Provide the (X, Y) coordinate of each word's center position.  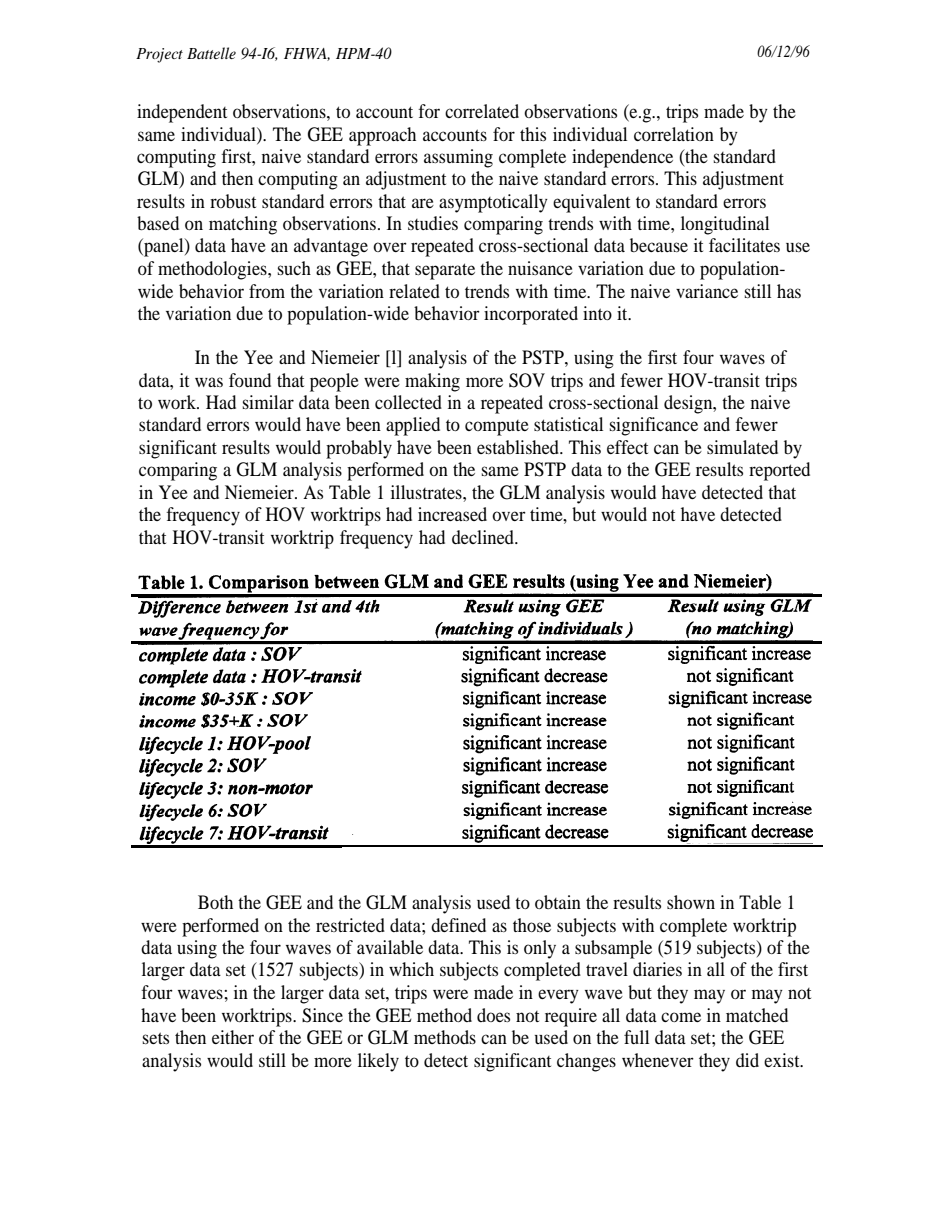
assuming (458, 158)
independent (182, 113)
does (493, 1015)
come (681, 1017)
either (233, 1037)
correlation (674, 134)
